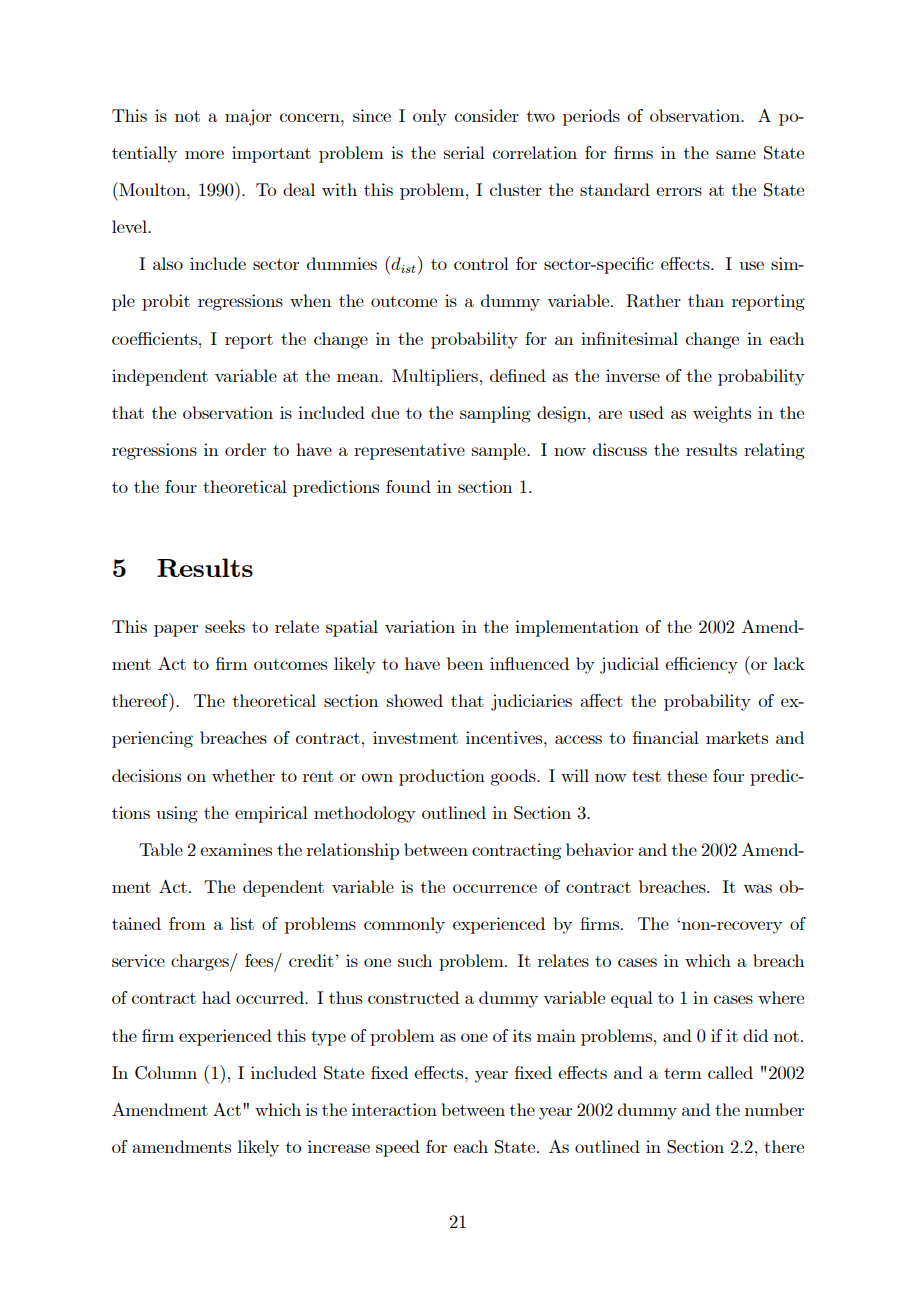 Image resolution: width=924 pixels, height=1308 pixels. I want to click on been, so click(465, 663).
